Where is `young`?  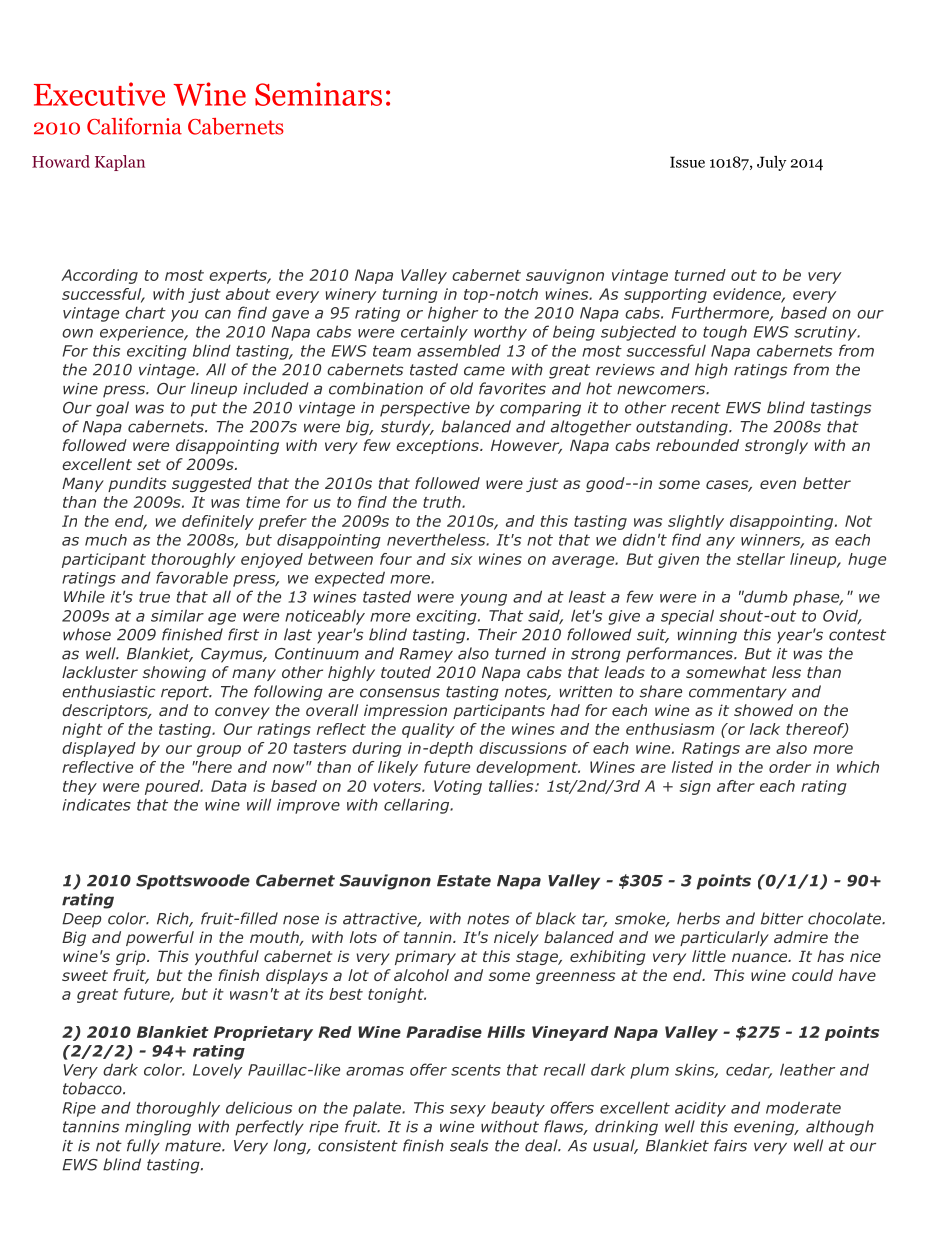 young is located at coordinates (483, 600).
